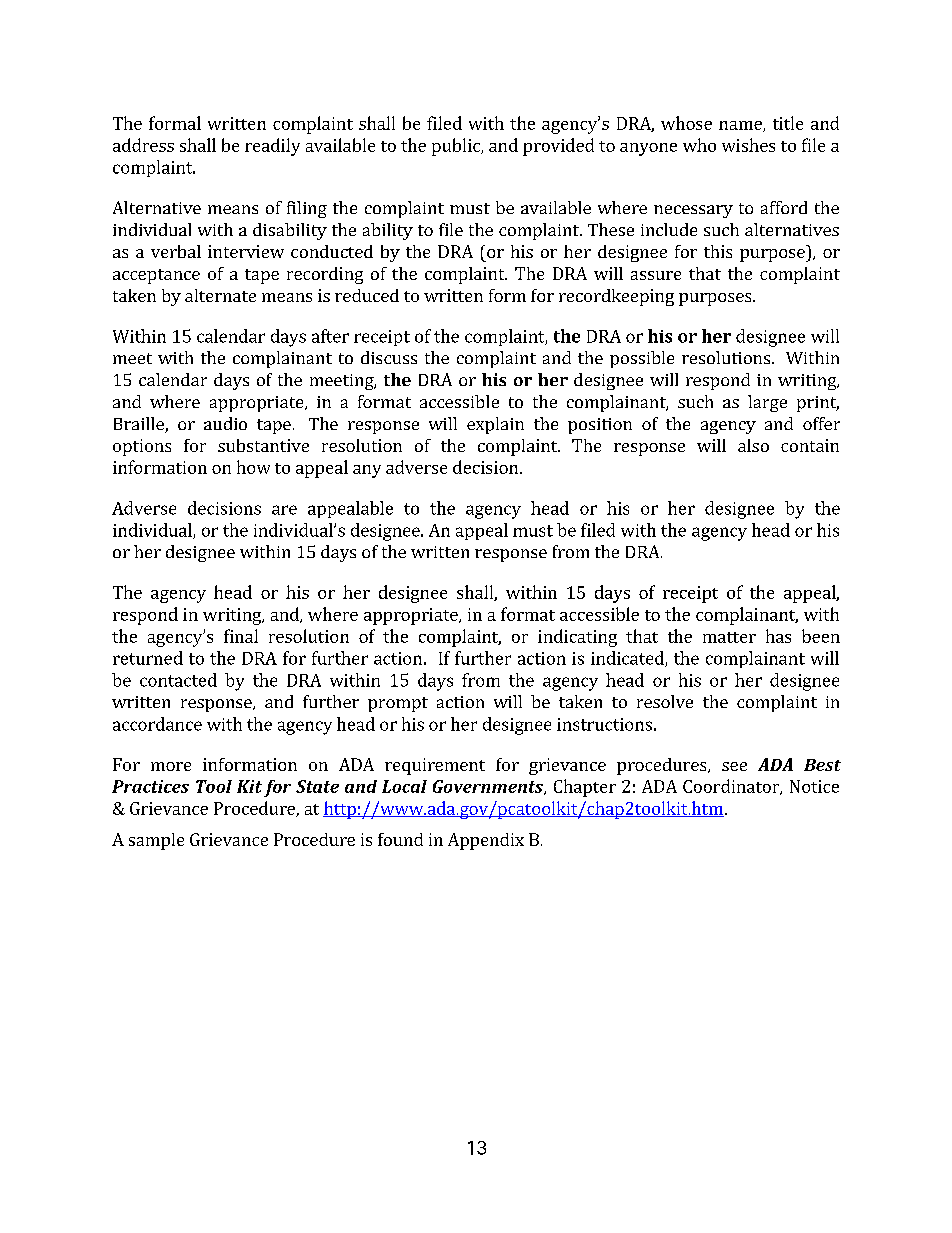  I want to click on matter, so click(729, 637).
